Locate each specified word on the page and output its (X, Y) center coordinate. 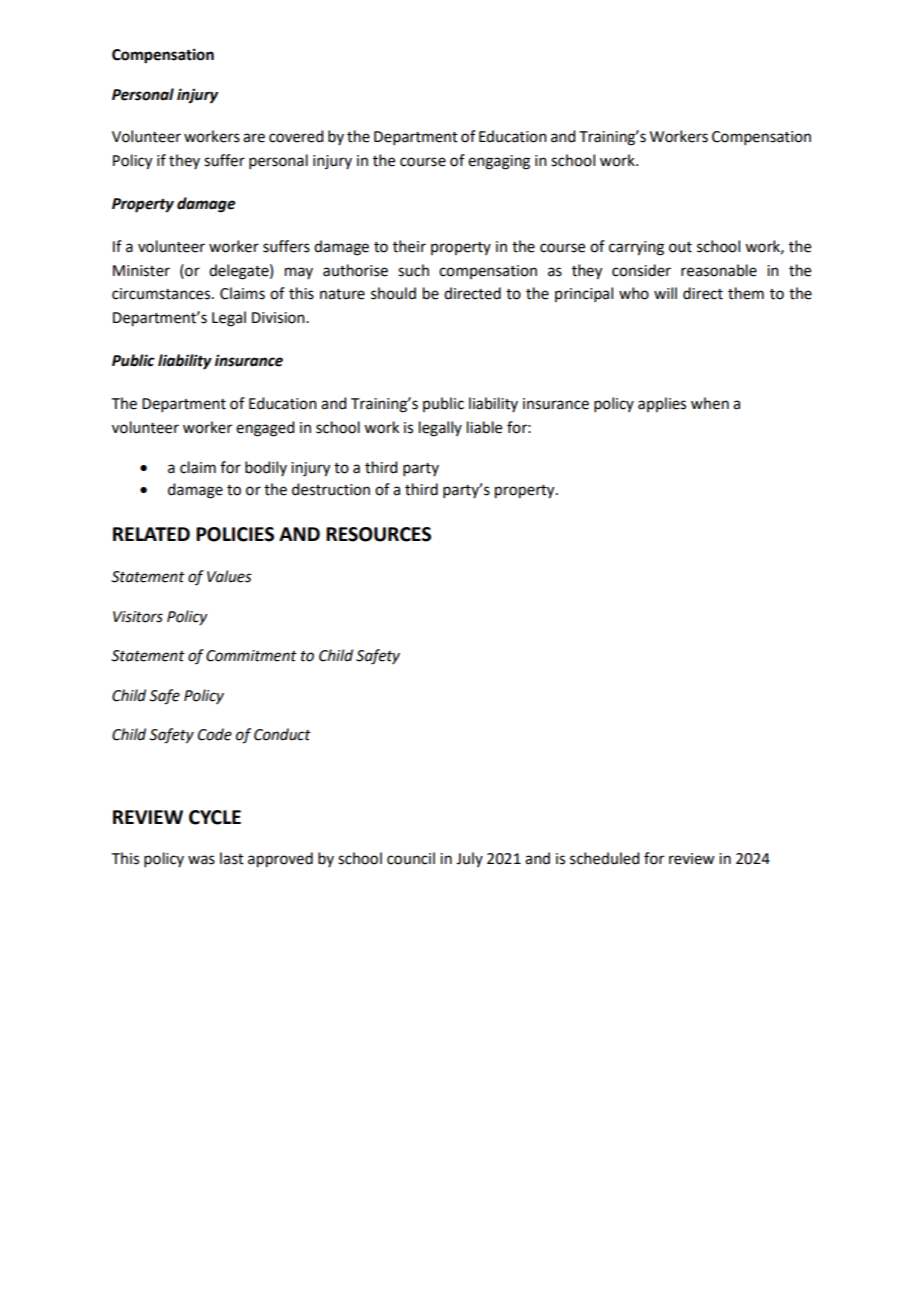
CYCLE (215, 817)
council (411, 858)
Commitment (251, 656)
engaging (499, 162)
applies (662, 404)
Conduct (282, 734)
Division (279, 318)
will (665, 293)
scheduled (604, 858)
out (680, 247)
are (254, 138)
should (393, 293)
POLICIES (235, 534)
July (469, 859)
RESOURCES (378, 534)
